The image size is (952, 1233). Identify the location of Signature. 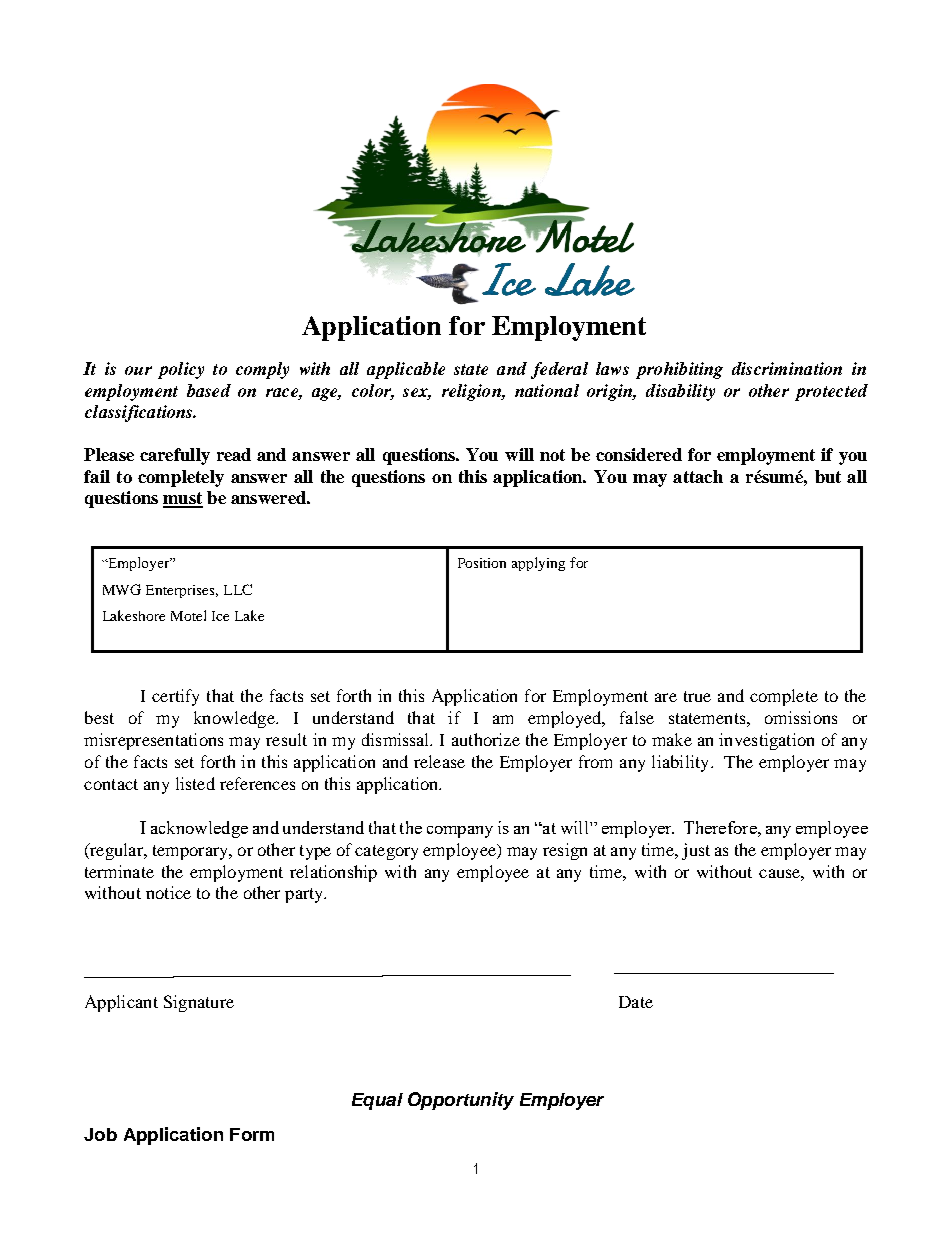
(199, 1003).
